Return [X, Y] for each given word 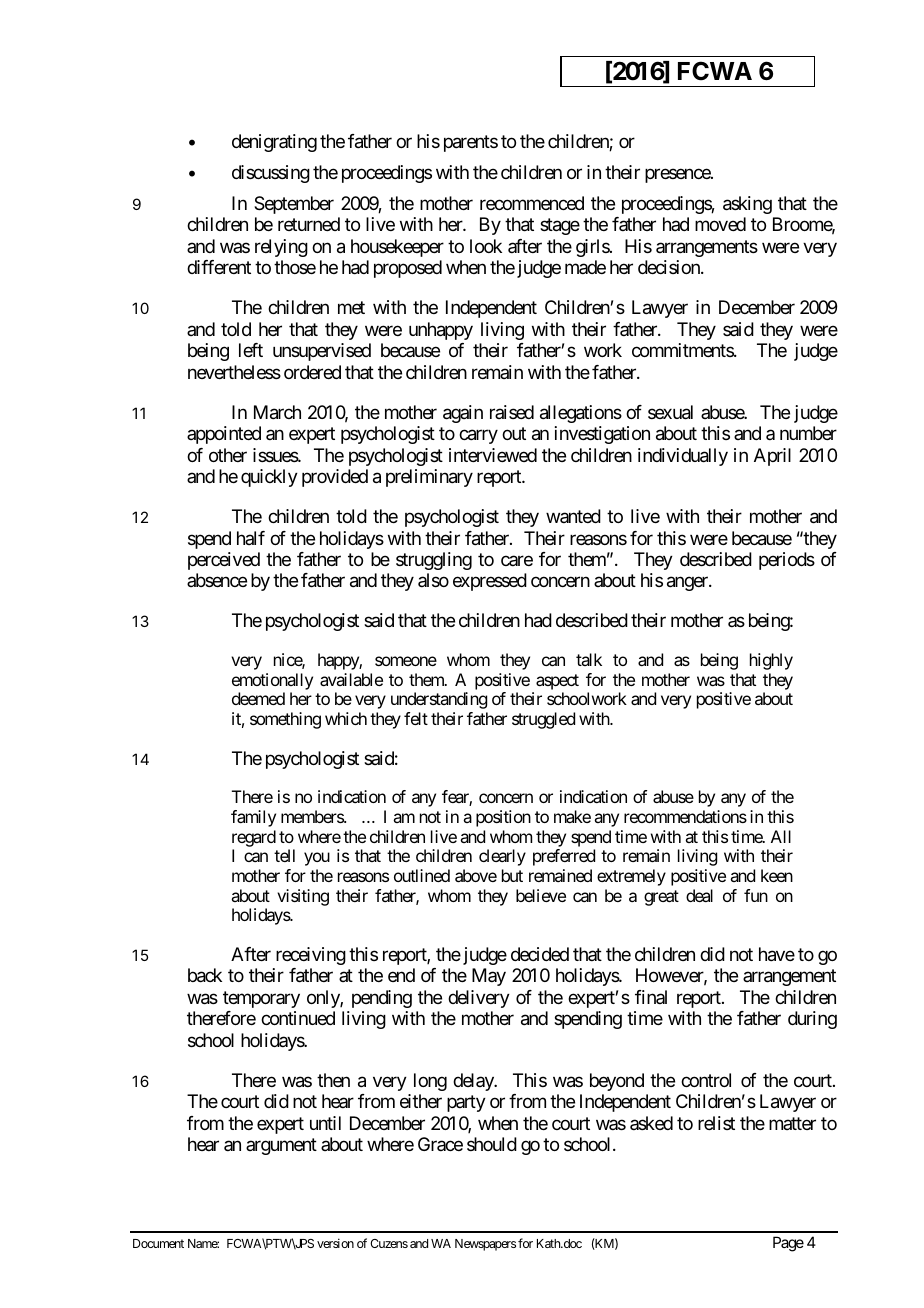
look [486, 246]
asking [747, 205]
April [772, 457]
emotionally [272, 683]
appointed [224, 435]
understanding [439, 700]
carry [478, 437]
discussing [271, 174]
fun [756, 895]
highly [771, 661]
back [205, 975]
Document [158, 1243]
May [489, 977]
